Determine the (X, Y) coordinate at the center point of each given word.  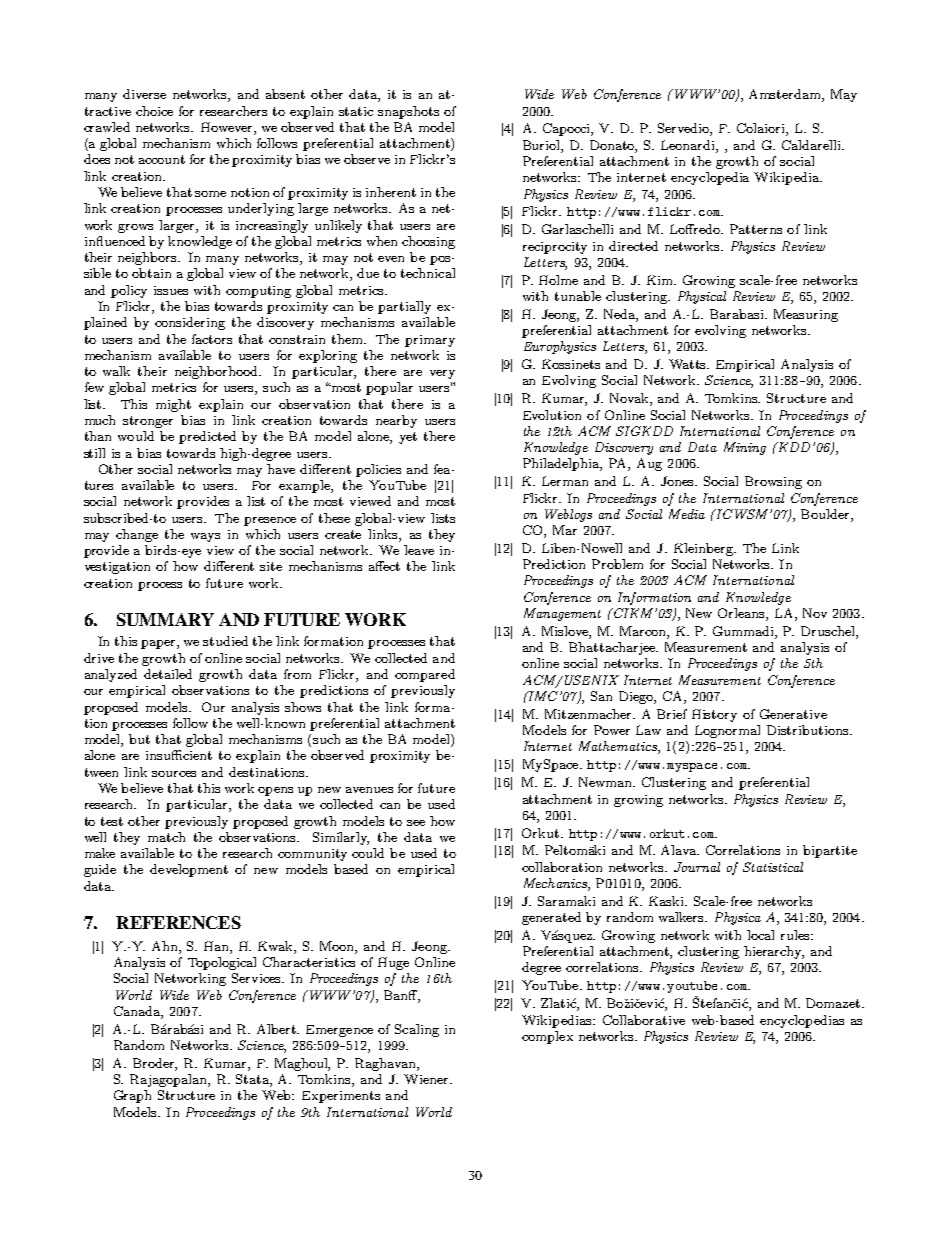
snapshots (408, 112)
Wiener (427, 1079)
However (228, 128)
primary (430, 341)
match (166, 837)
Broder (155, 1064)
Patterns (756, 229)
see (416, 823)
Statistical (773, 867)
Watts (689, 364)
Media (687, 514)
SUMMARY (165, 619)
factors (212, 339)
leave (419, 550)
